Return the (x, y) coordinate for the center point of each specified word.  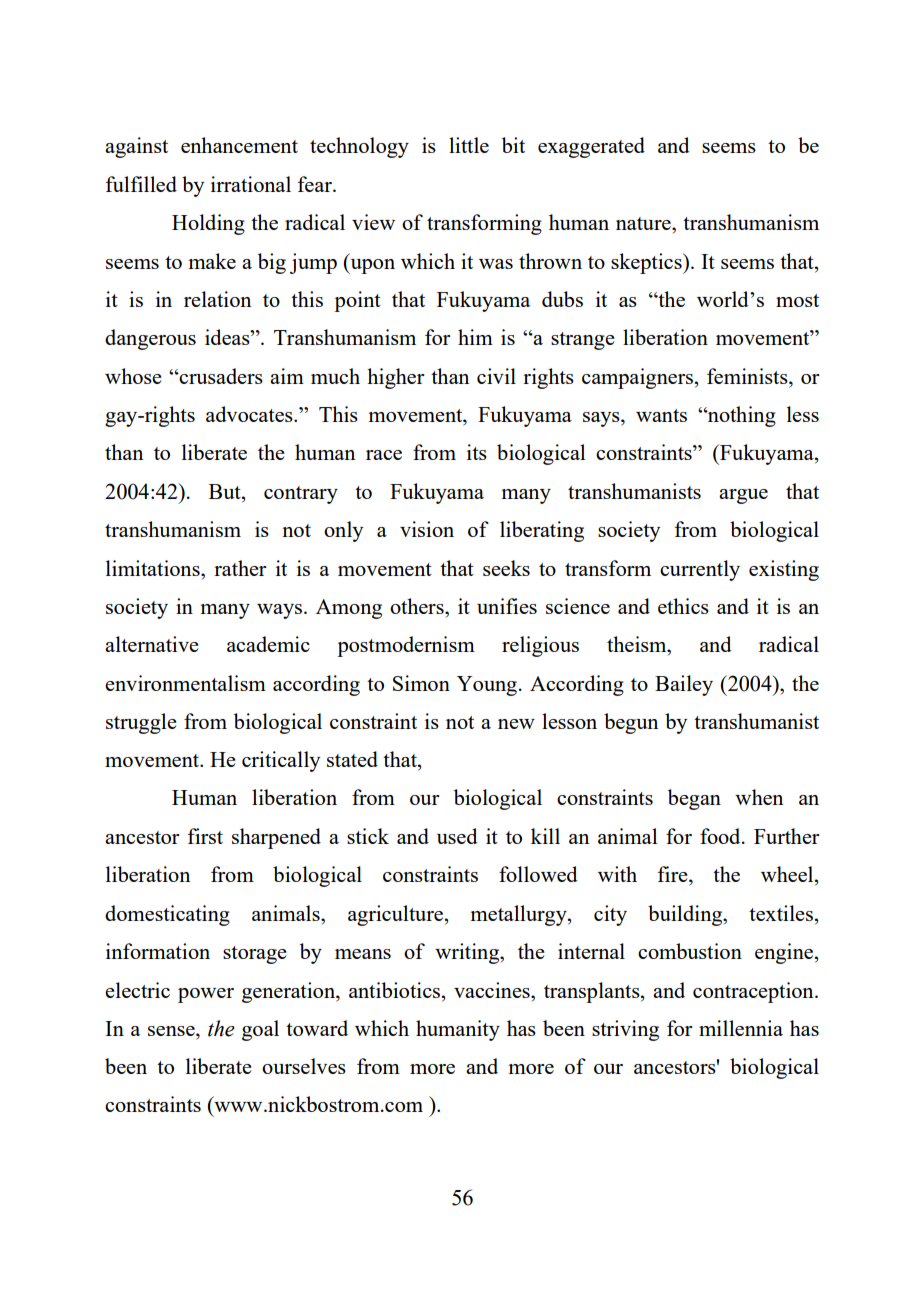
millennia (741, 1028)
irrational (251, 184)
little (469, 145)
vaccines (493, 990)
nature (644, 223)
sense (172, 1031)
